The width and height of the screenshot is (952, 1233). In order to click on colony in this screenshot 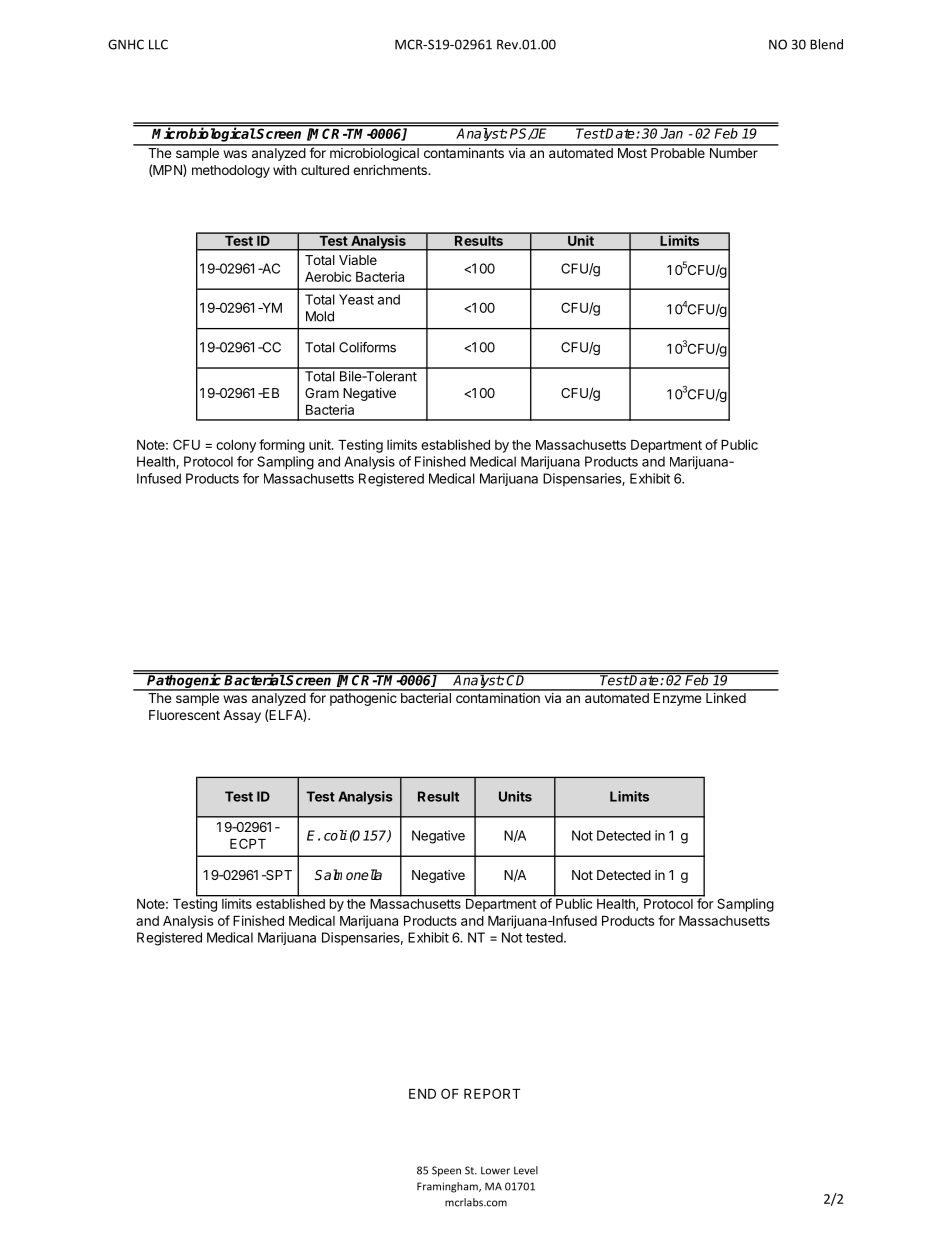, I will do `click(236, 446)`.
